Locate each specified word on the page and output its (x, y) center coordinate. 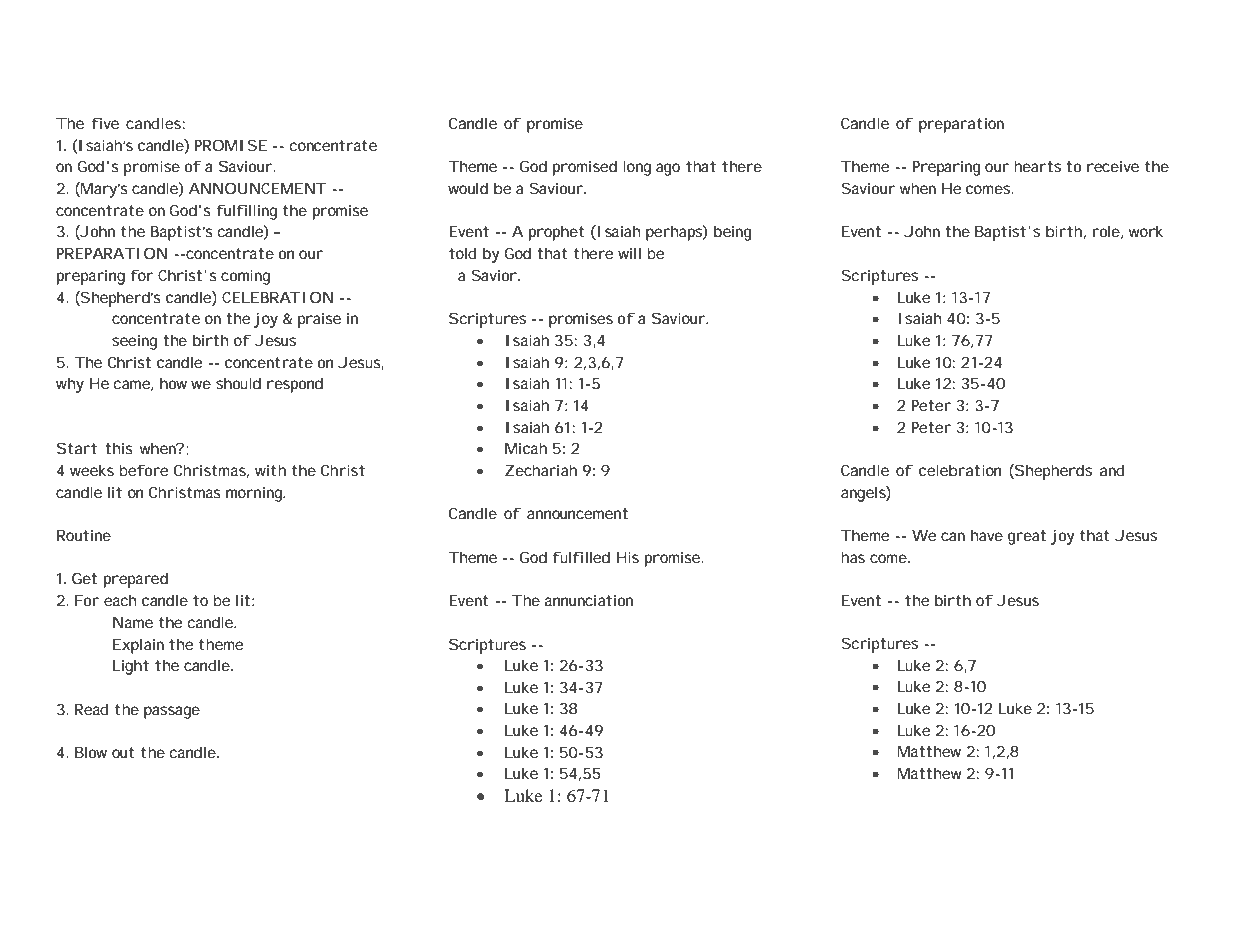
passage (172, 712)
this (119, 448)
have (987, 535)
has (853, 557)
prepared (136, 580)
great (1027, 537)
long (637, 168)
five (105, 123)
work (1146, 231)
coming (245, 277)
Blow (91, 752)
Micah (526, 448)
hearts (1037, 166)
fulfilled (581, 557)
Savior (494, 275)
